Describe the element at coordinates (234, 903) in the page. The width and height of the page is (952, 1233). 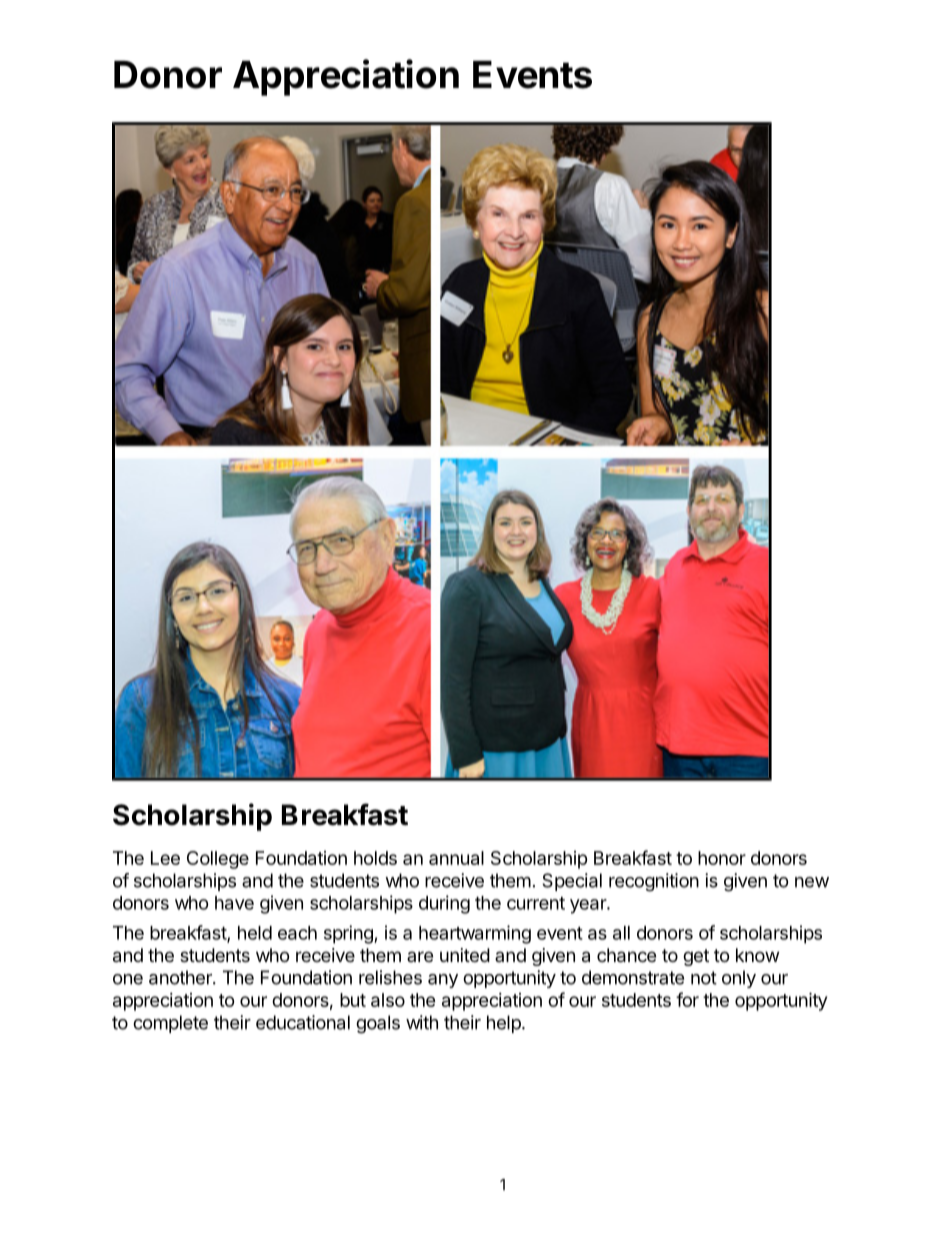
I see `have` at that location.
